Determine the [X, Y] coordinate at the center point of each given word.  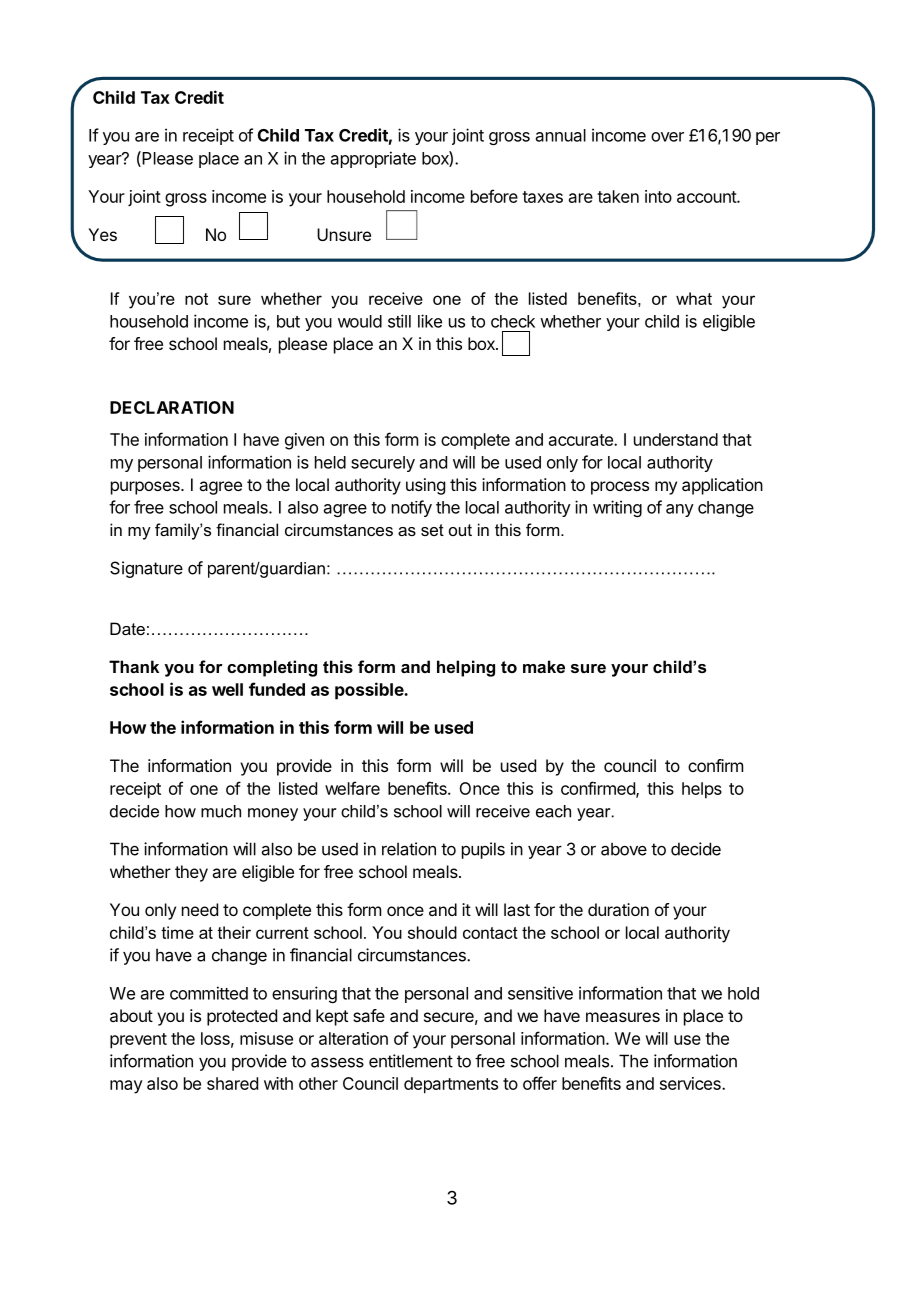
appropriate [373, 159]
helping [466, 668]
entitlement [411, 1061]
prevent [138, 1041]
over [667, 137]
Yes [102, 234]
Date [127, 628]
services [691, 1083]
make [544, 666]
